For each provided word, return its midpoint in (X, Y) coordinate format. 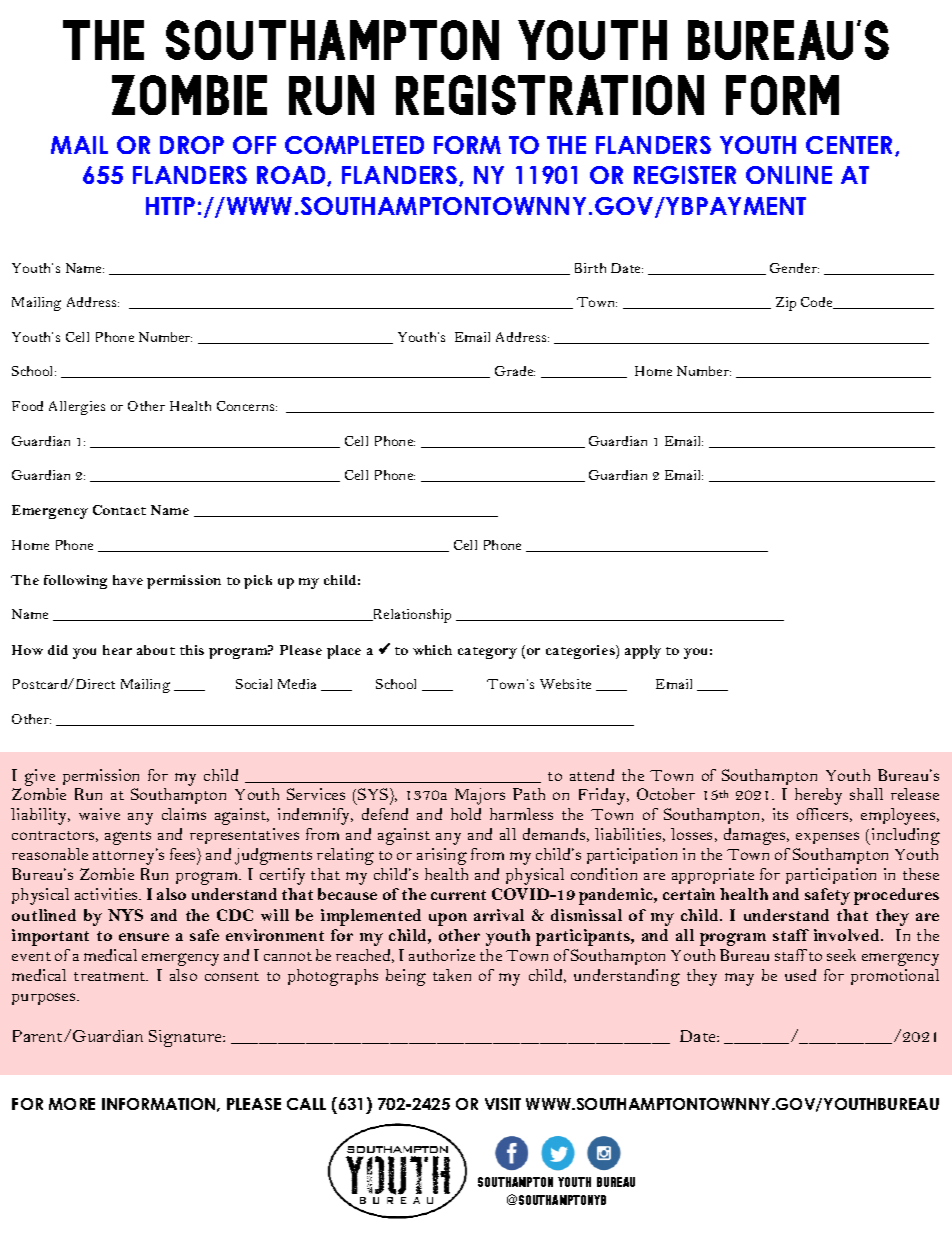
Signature (187, 1038)
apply (643, 652)
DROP (192, 145)
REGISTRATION (550, 95)
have (128, 580)
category (487, 653)
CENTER (851, 146)
